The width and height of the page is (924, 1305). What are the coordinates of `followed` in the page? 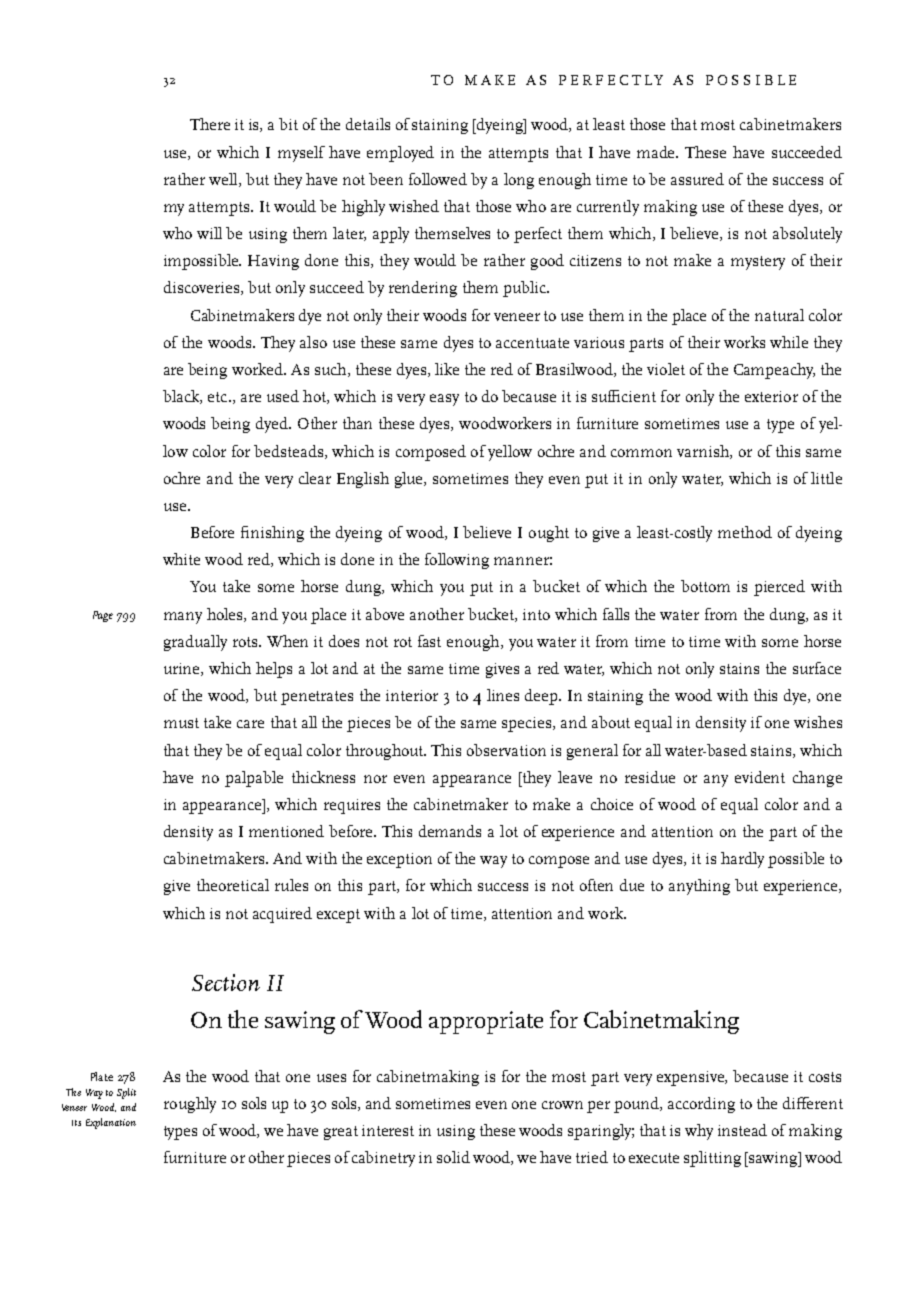 It's located at (438, 179).
